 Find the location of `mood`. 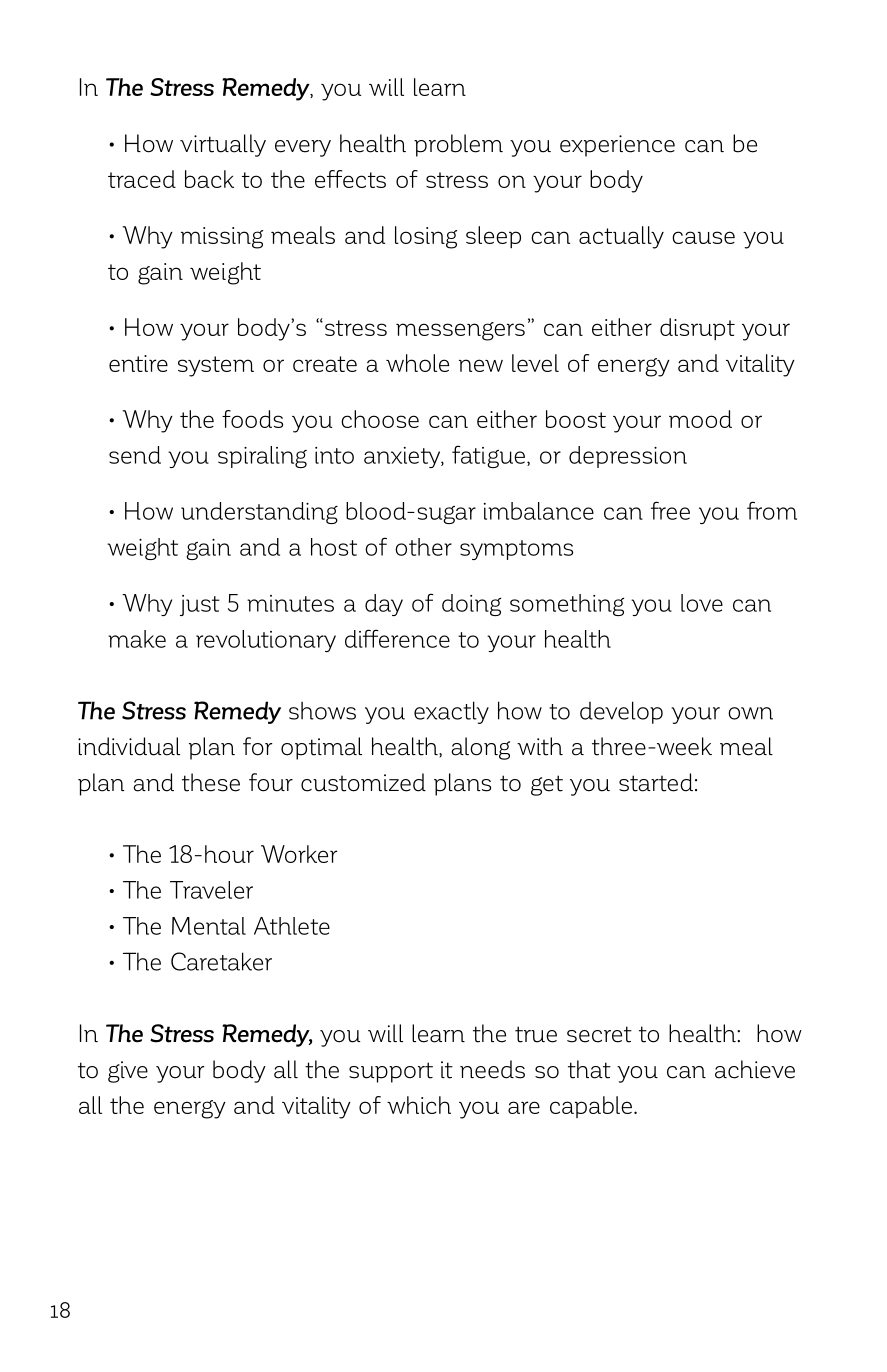

mood is located at coordinates (700, 419).
